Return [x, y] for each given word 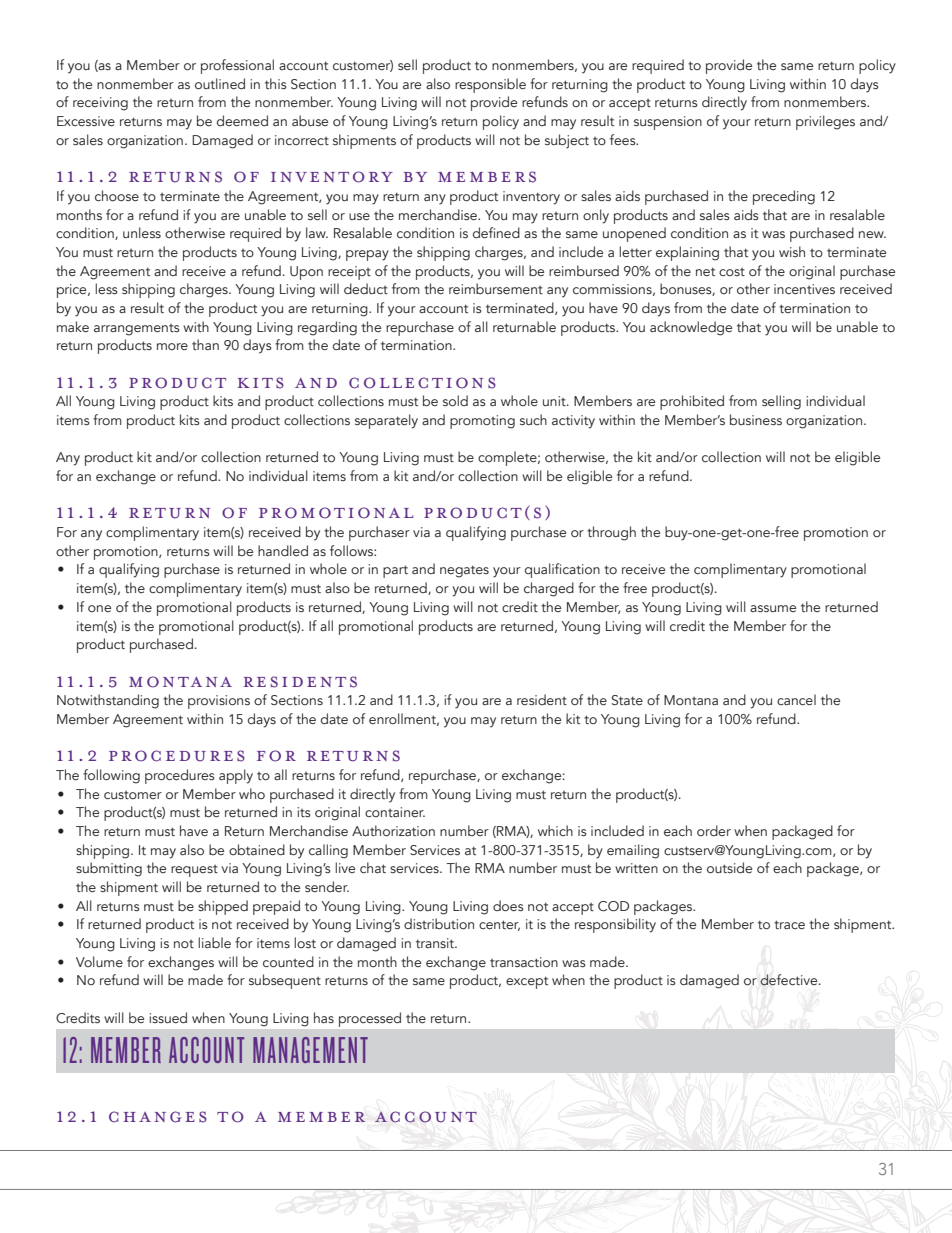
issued [168, 1017]
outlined [220, 84]
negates [464, 571]
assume [773, 608]
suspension [668, 123]
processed [370, 1019]
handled [283, 550]
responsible [490, 85]
